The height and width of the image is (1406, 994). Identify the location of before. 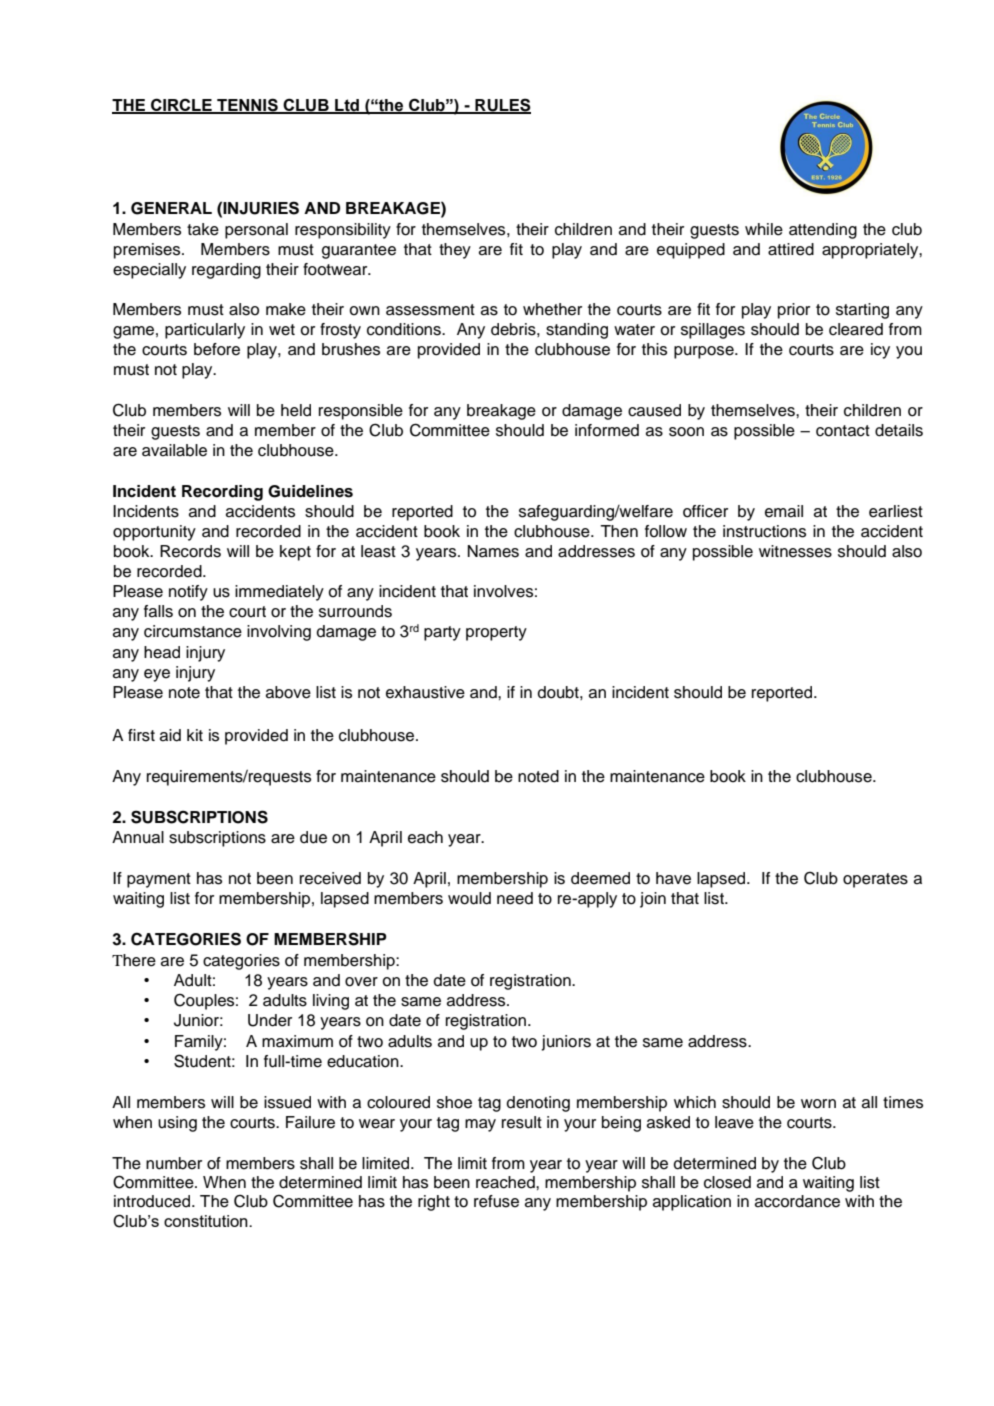
(217, 349).
